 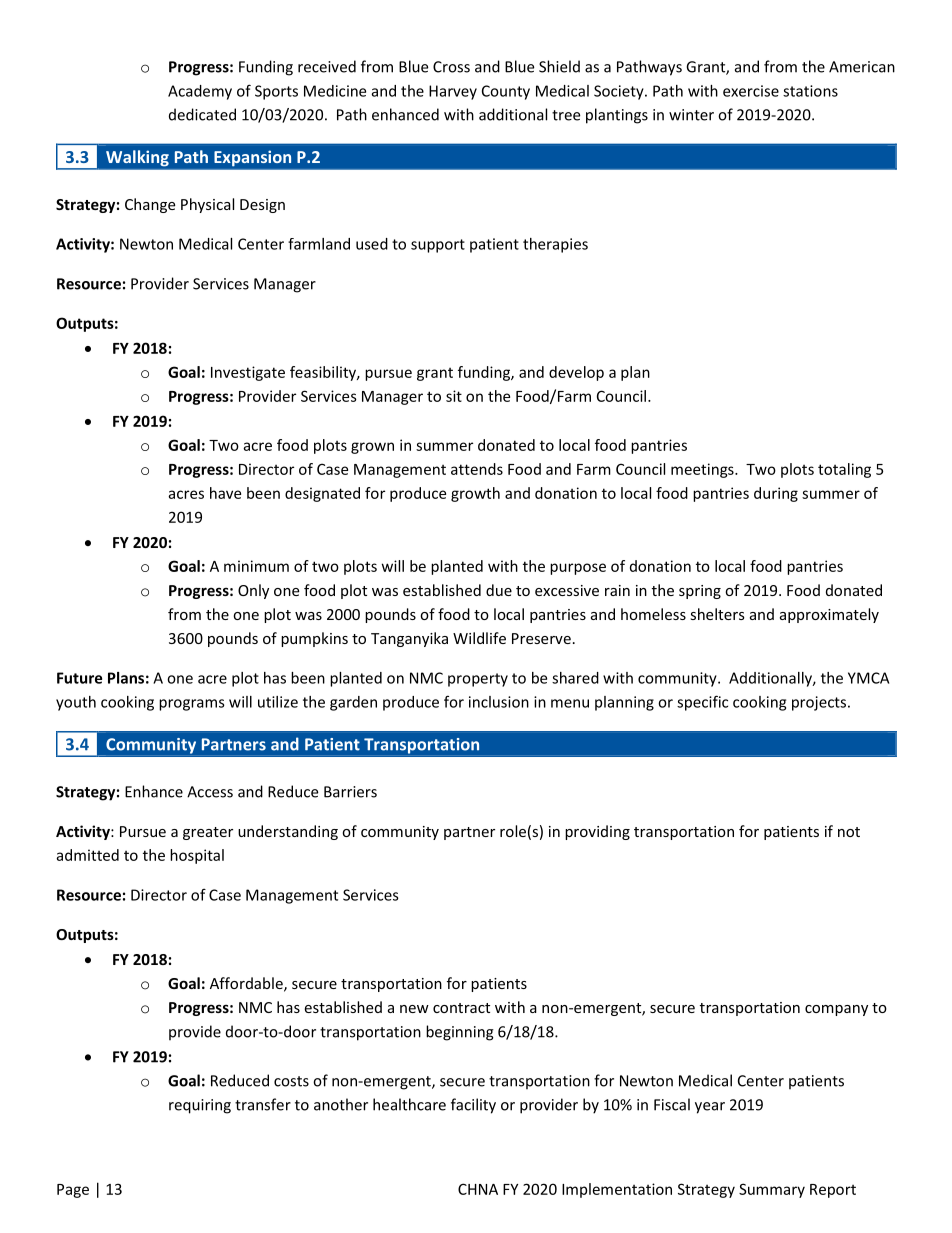 What do you see at coordinates (473, 1106) in the page?
I see `facility` at bounding box center [473, 1106].
